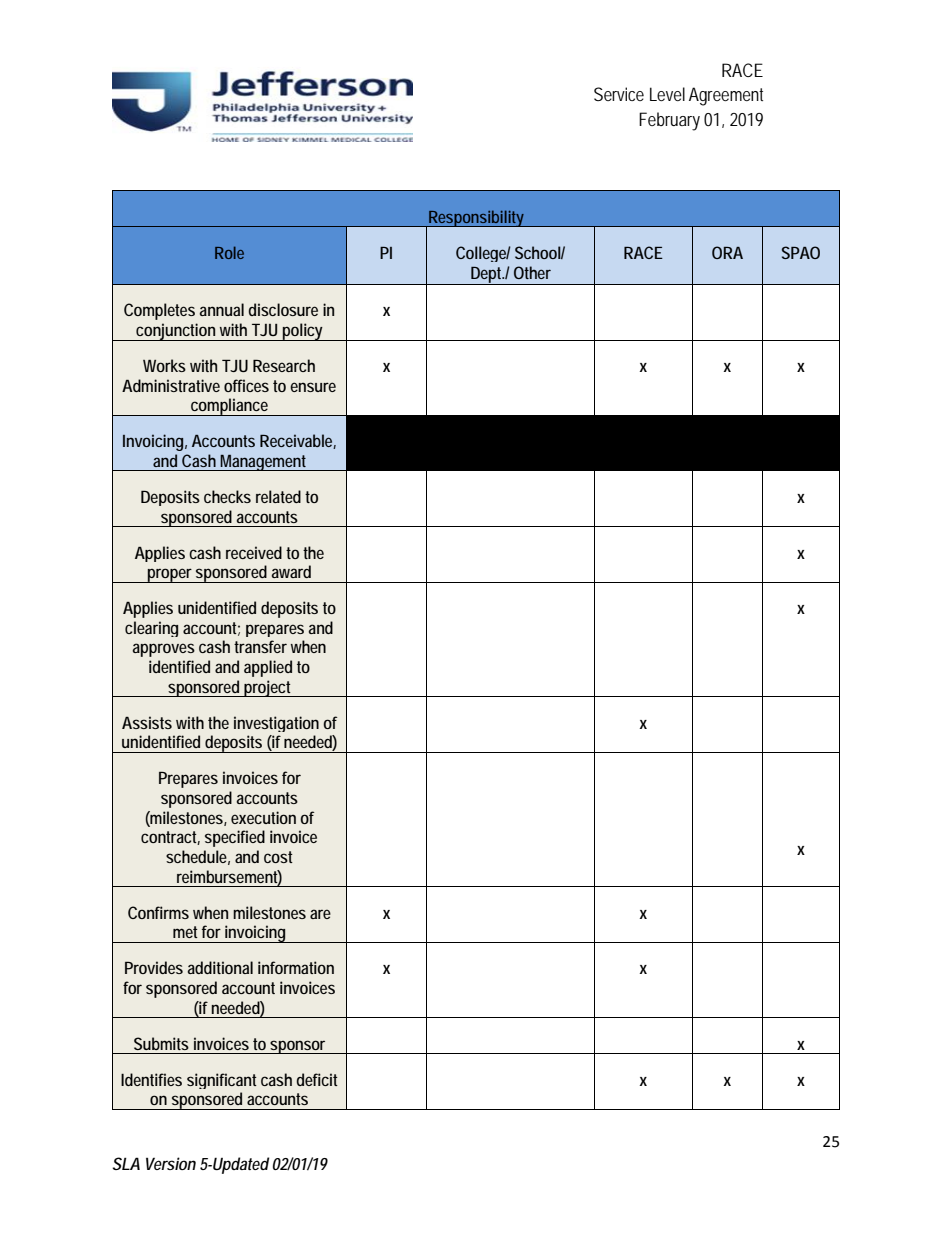 The width and height of the image is (952, 1233). Describe the element at coordinates (291, 571) in the image. I see `award` at that location.
